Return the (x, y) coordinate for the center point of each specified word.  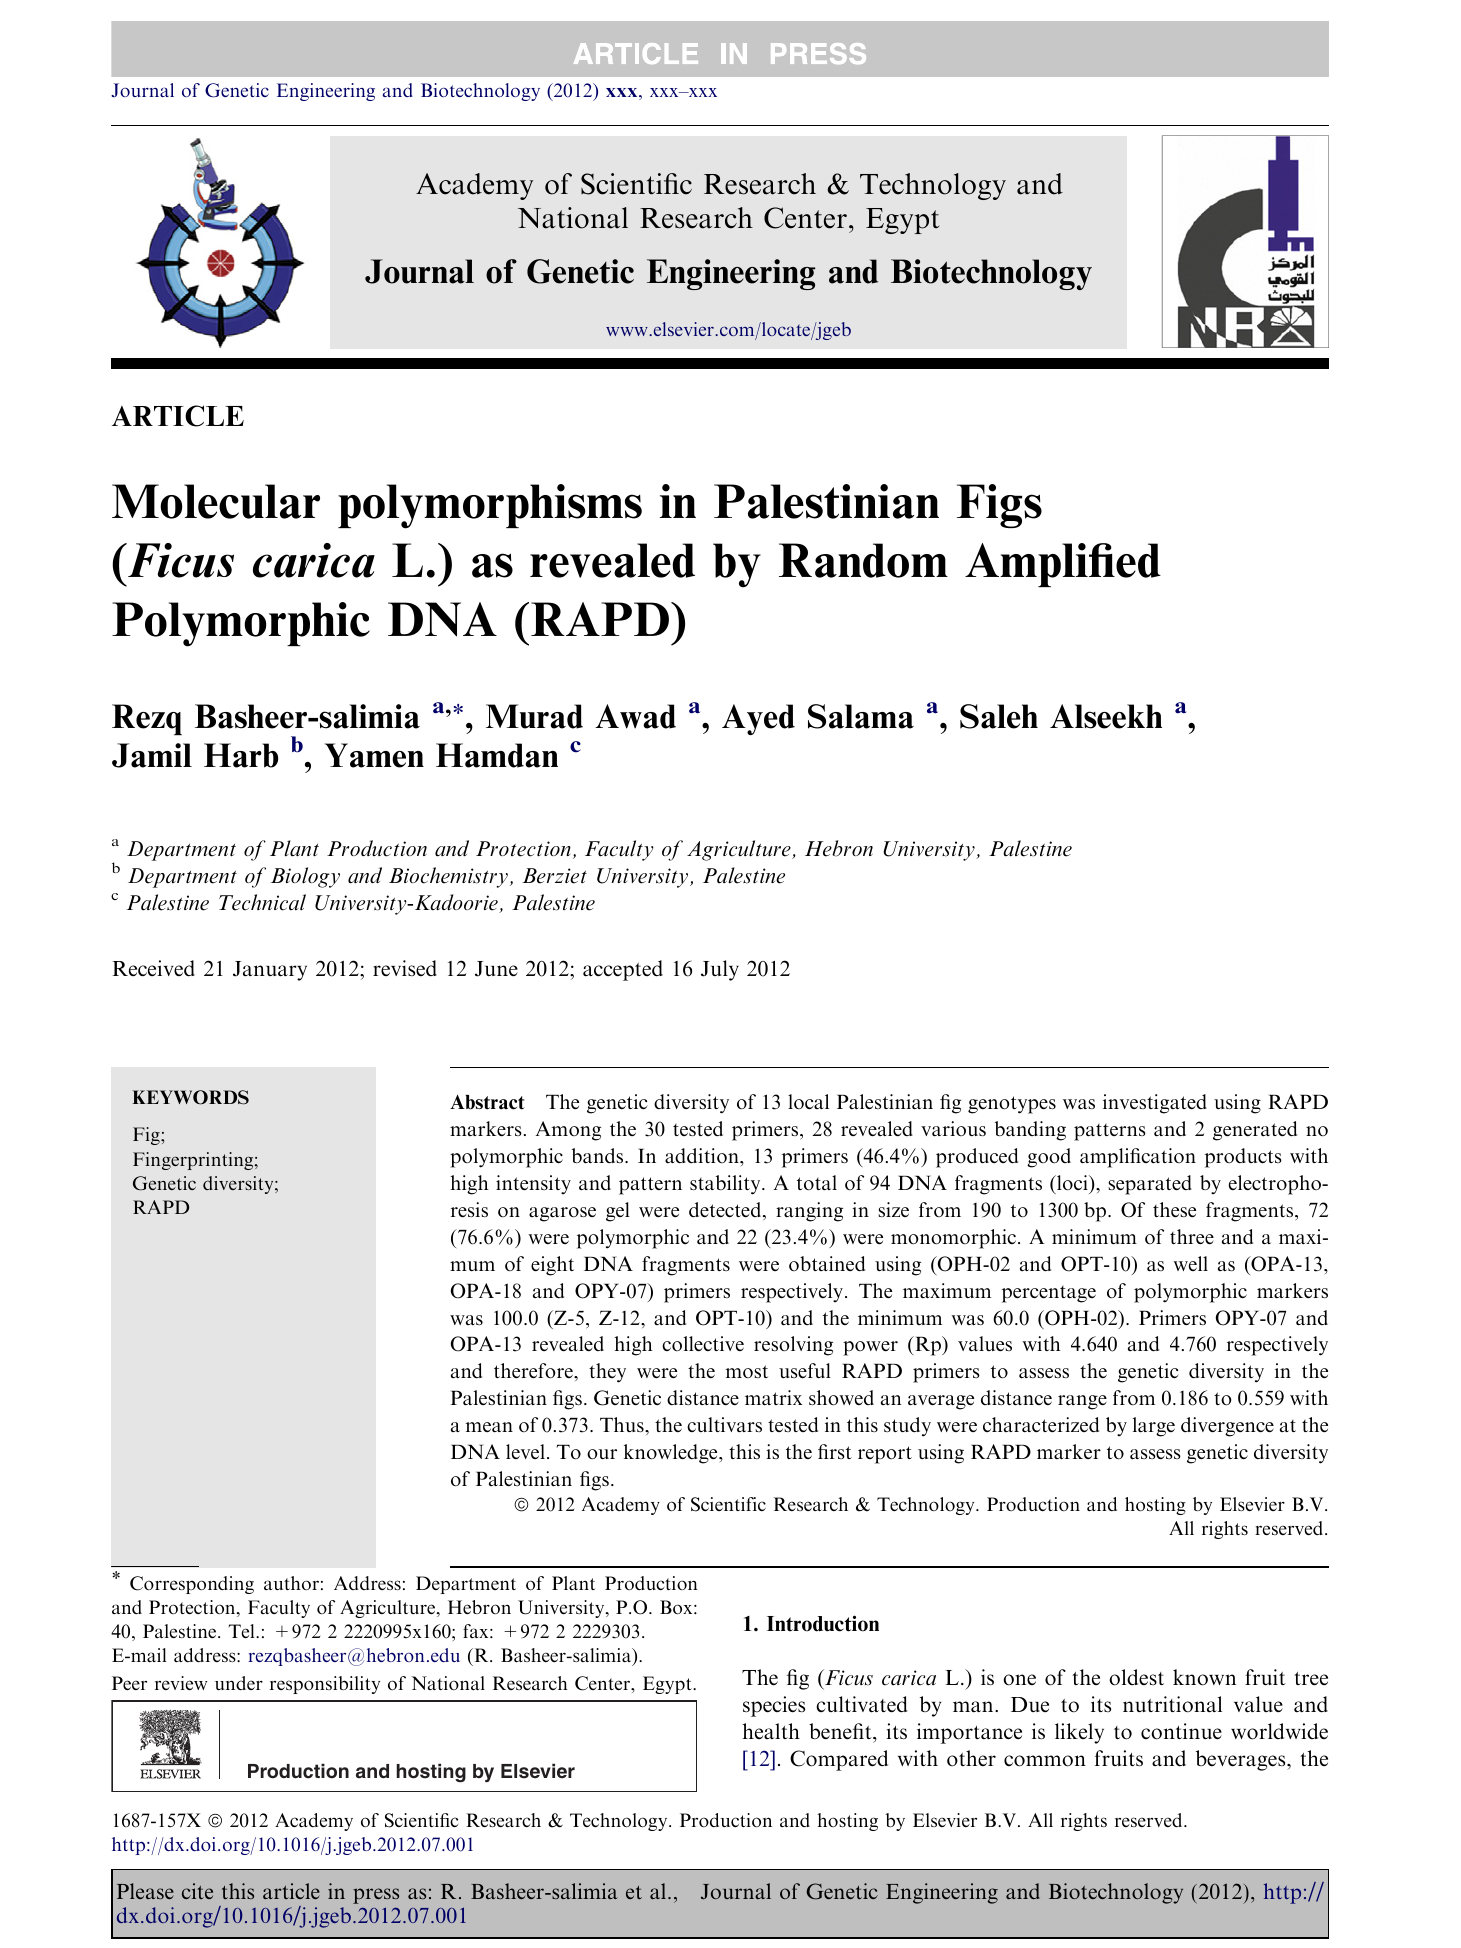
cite (197, 1891)
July (720, 970)
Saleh (999, 716)
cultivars (724, 1425)
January (270, 971)
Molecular (216, 501)
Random (863, 560)
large (1154, 1427)
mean (489, 1427)
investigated (1155, 1104)
